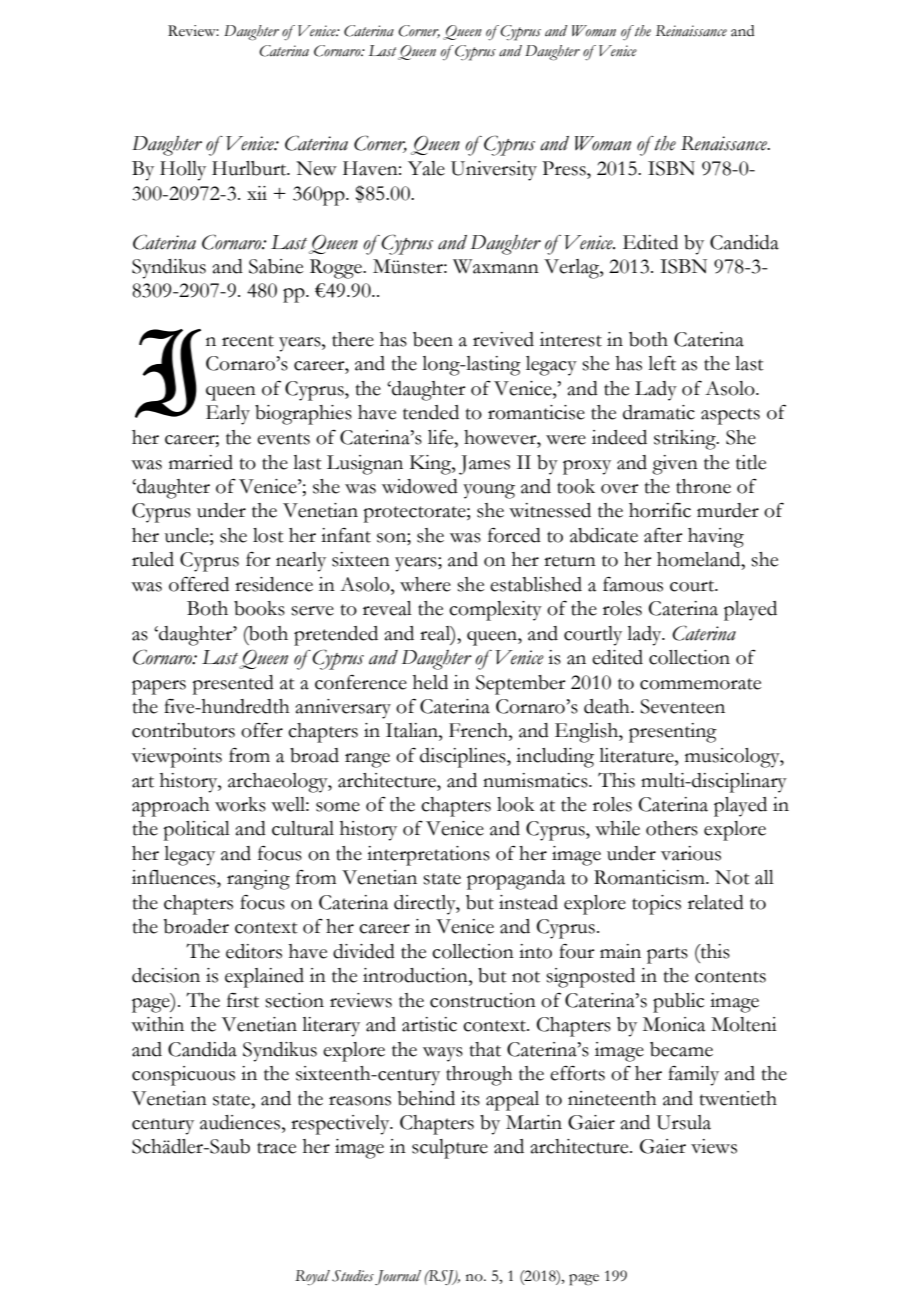  I want to click on having, so click(716, 538).
